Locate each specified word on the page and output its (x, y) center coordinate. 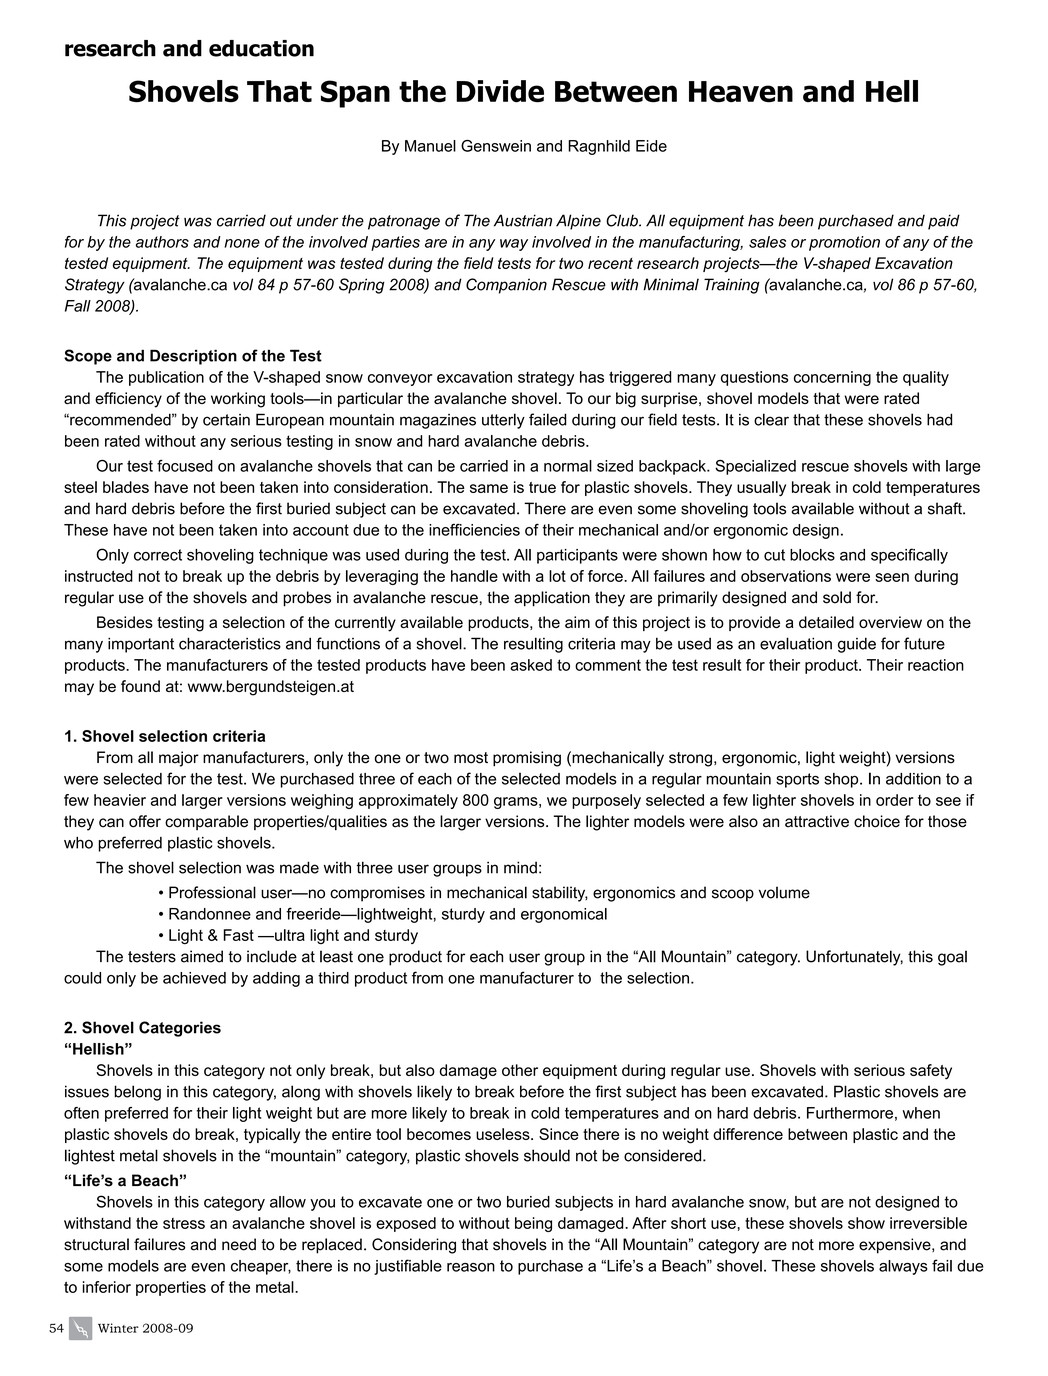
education (261, 48)
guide (857, 645)
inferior (107, 1287)
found (140, 686)
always (903, 1267)
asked (531, 665)
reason (471, 1267)
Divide (500, 91)
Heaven (741, 92)
